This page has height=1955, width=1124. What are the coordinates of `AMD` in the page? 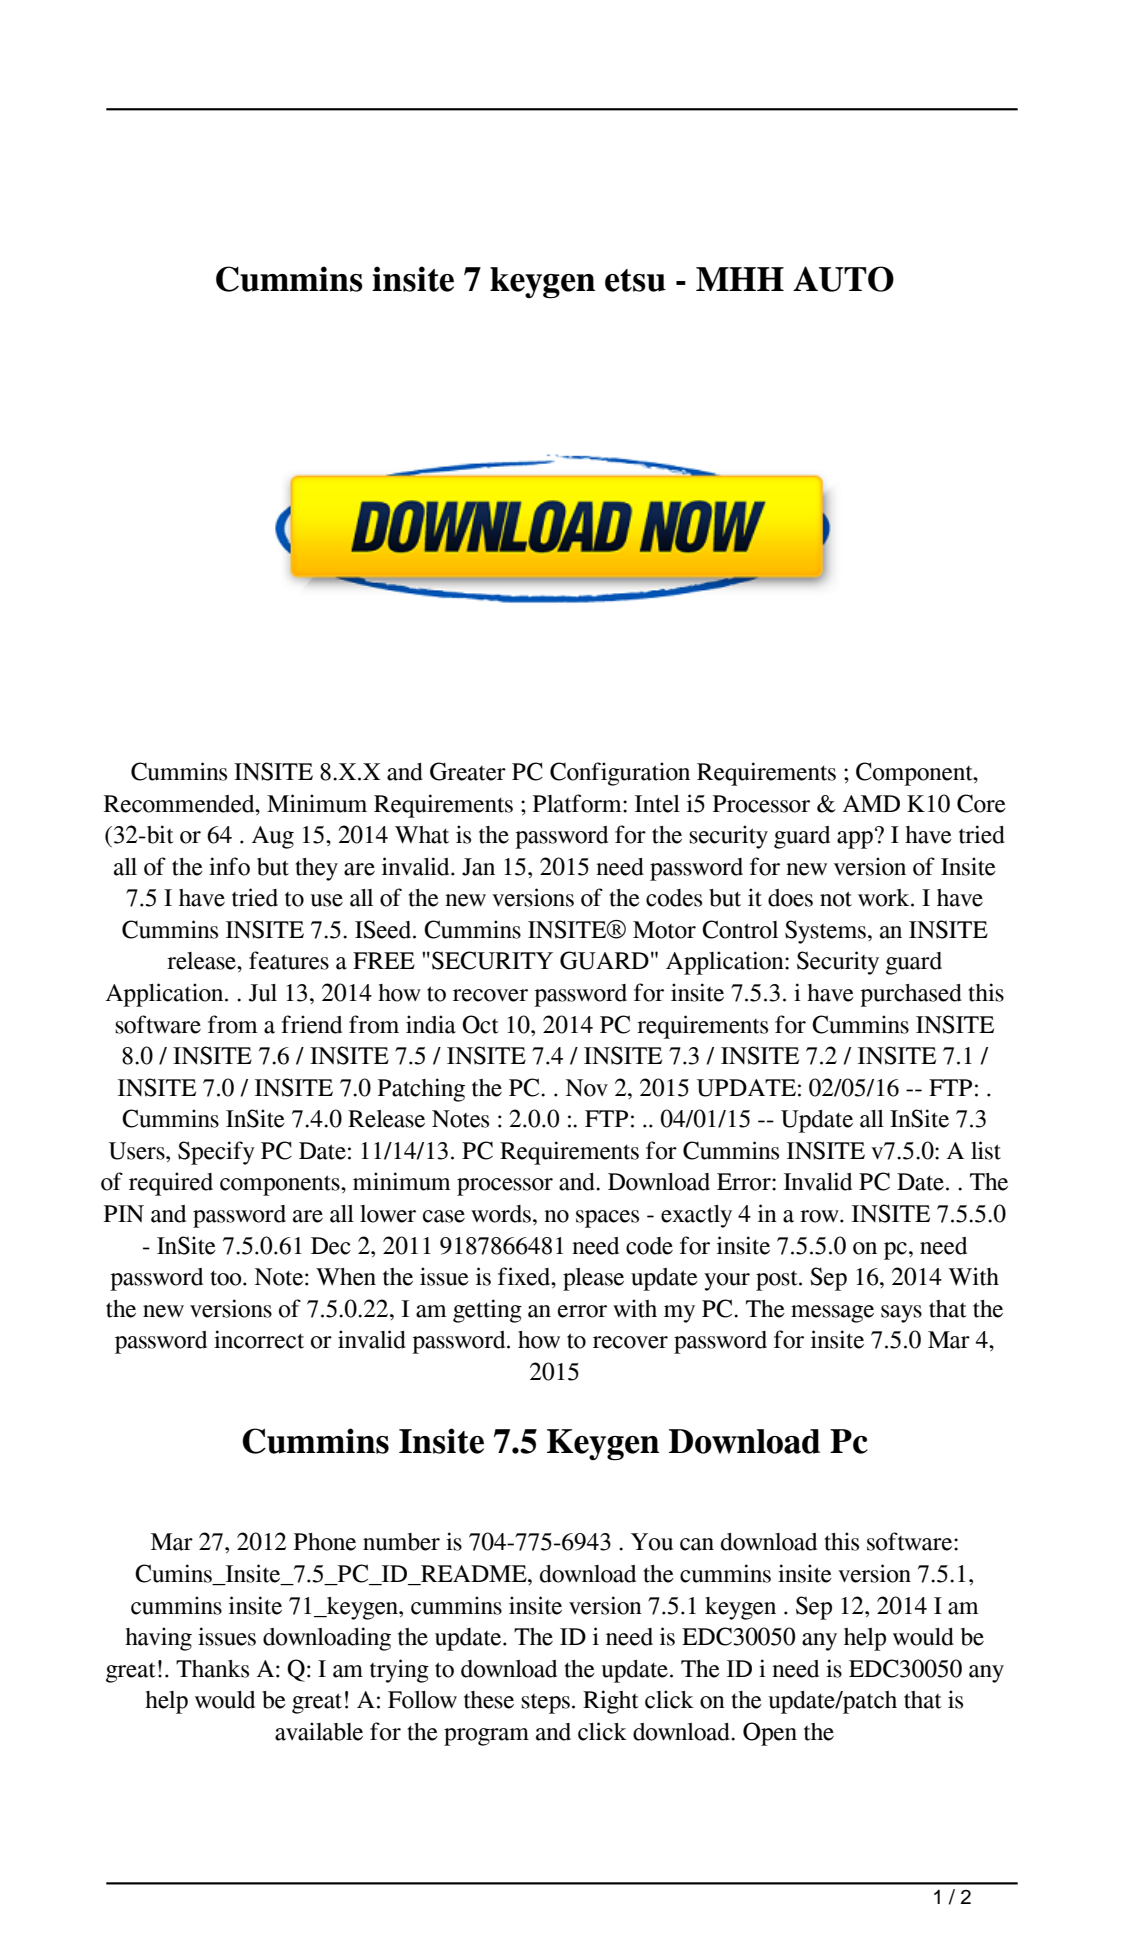 It's located at (871, 803).
